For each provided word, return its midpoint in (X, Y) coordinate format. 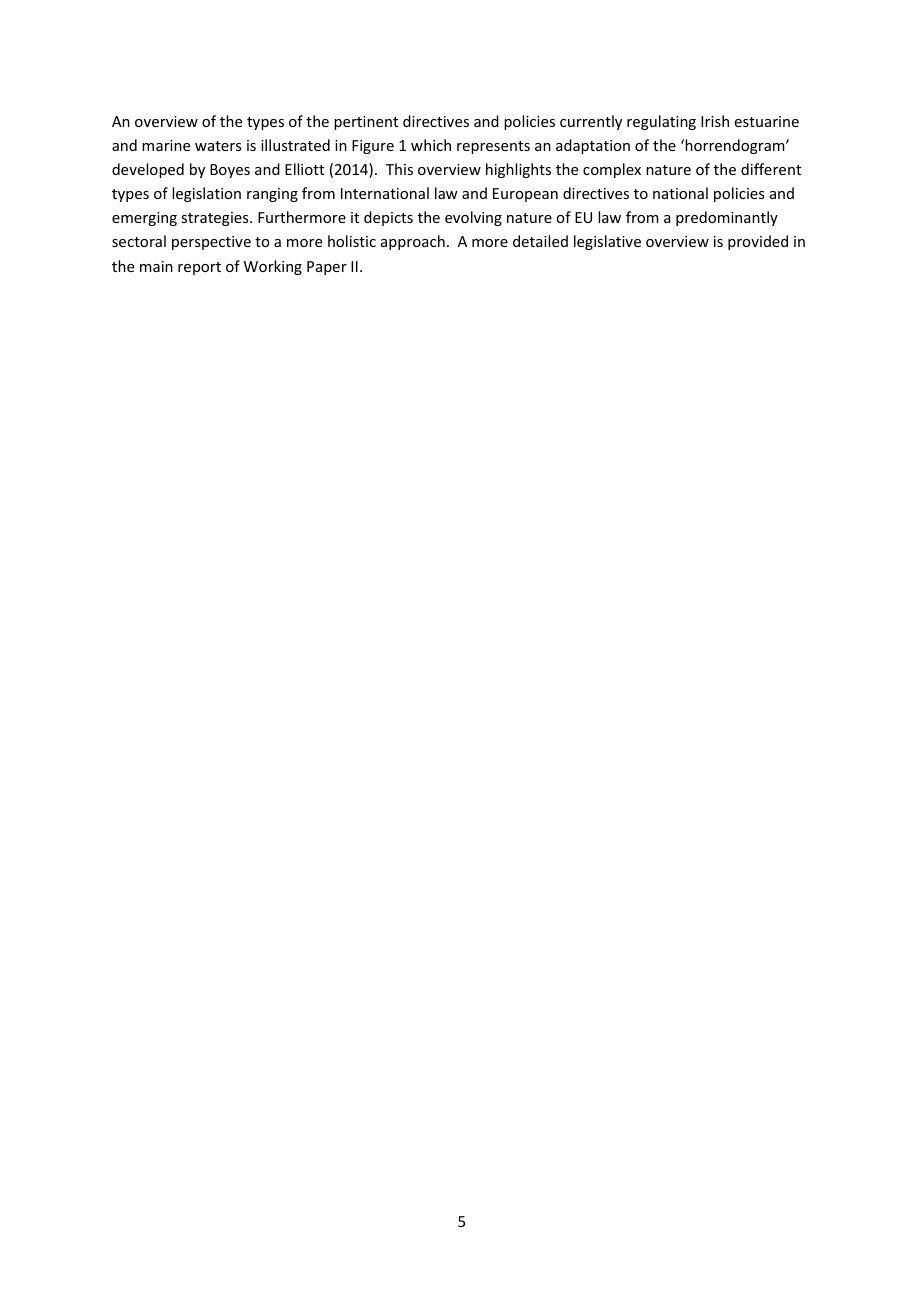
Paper (327, 268)
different (771, 169)
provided (758, 242)
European (525, 195)
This (399, 169)
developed (148, 170)
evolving (473, 218)
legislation (206, 194)
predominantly (727, 218)
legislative (607, 242)
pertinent (366, 123)
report (199, 268)
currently (591, 122)
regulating (661, 122)
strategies (216, 219)
